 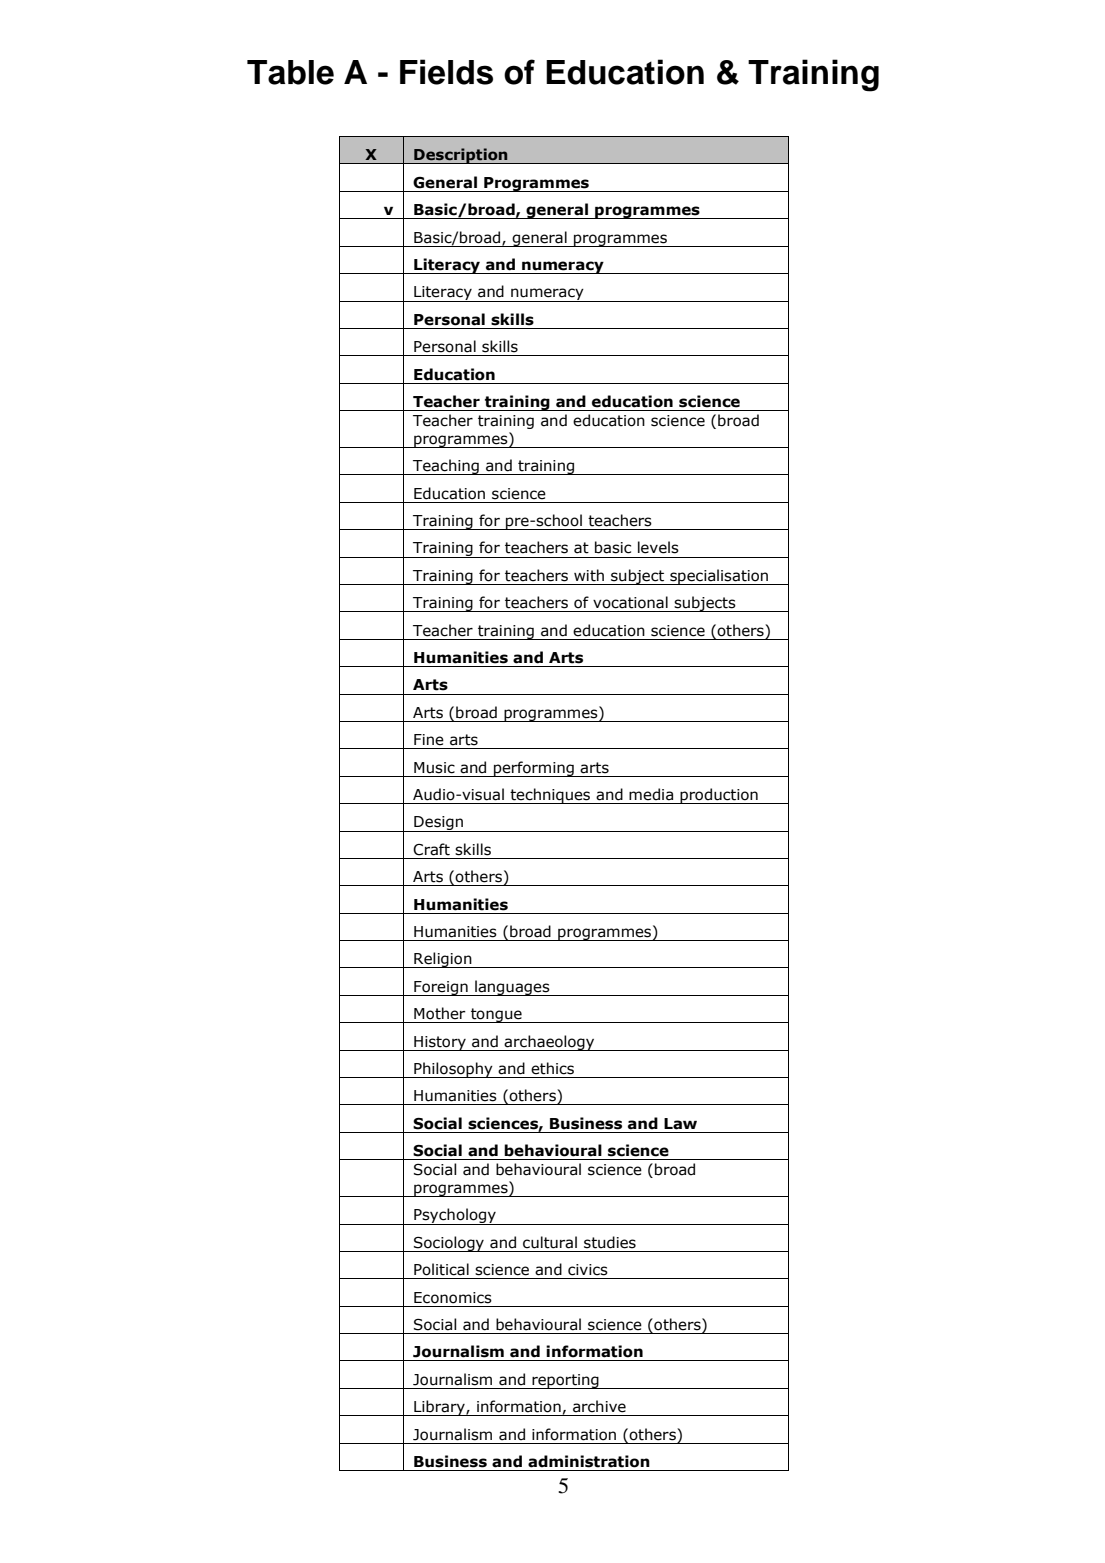 I want to click on Library, so click(x=439, y=1408).
